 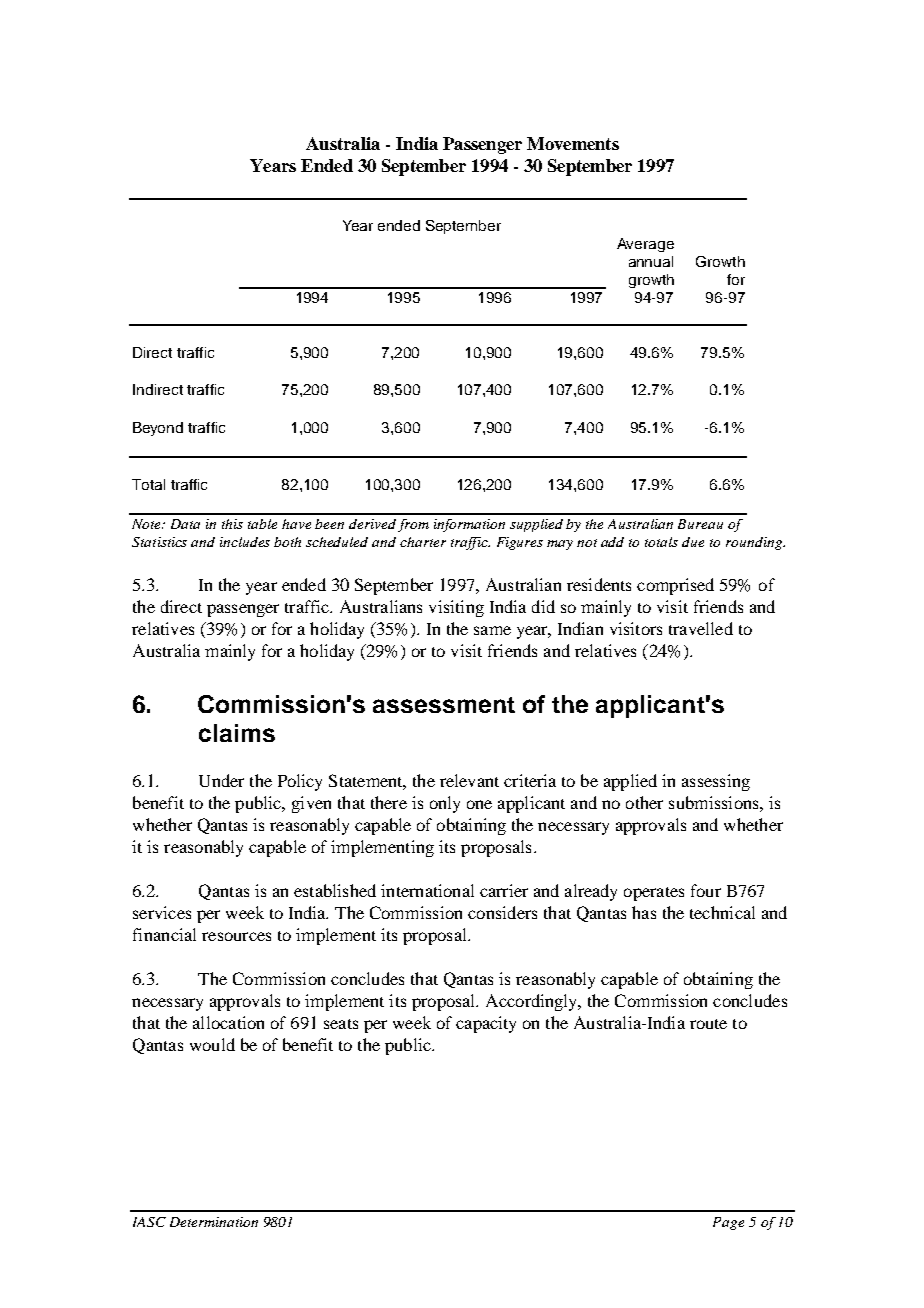 What do you see at coordinates (221, 780) in the page?
I see `Under` at bounding box center [221, 780].
